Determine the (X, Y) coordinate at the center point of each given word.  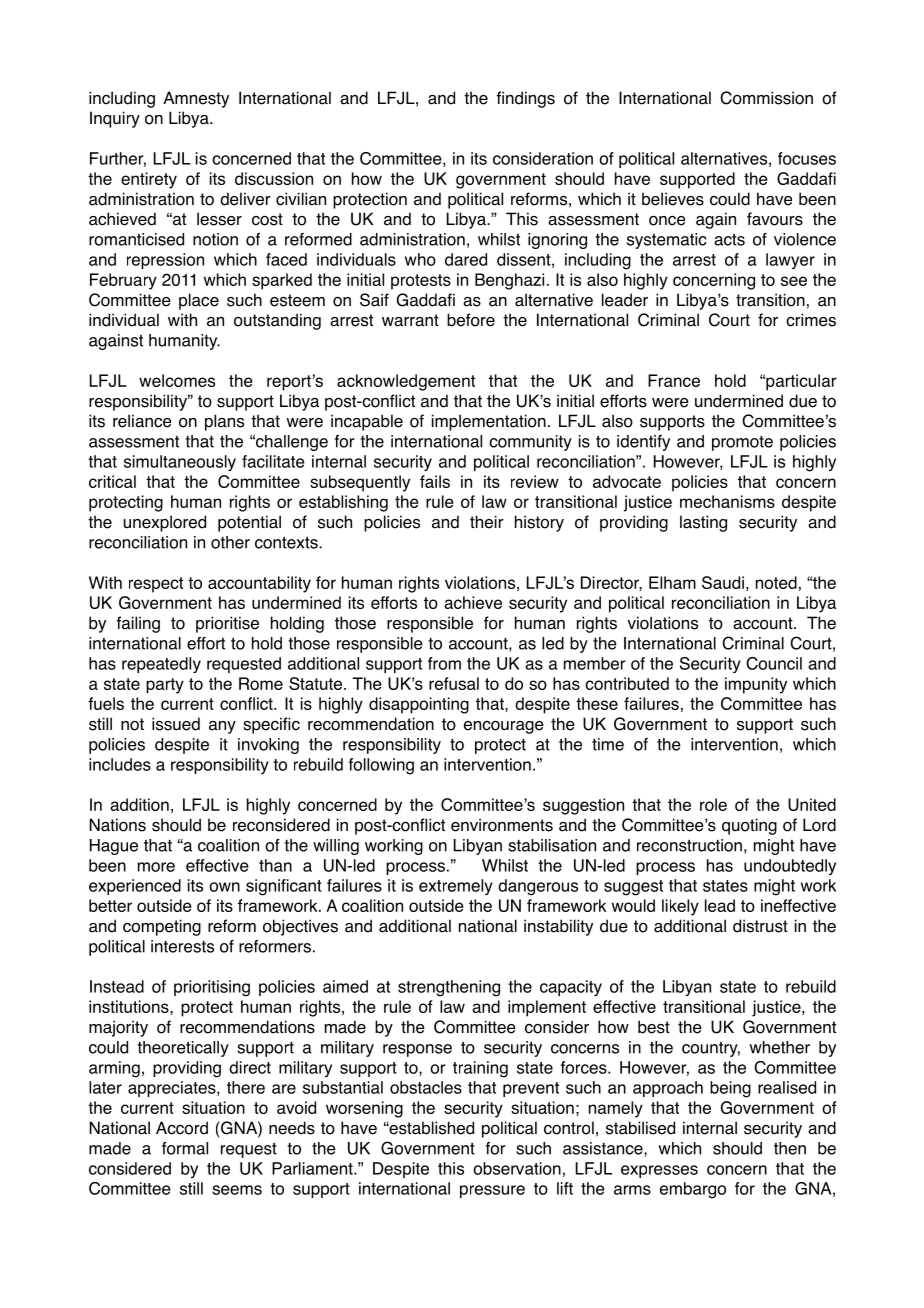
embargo (693, 1190)
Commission (766, 98)
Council (774, 663)
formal (185, 1148)
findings (525, 99)
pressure (492, 1191)
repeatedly (161, 665)
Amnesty (196, 99)
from (444, 663)
